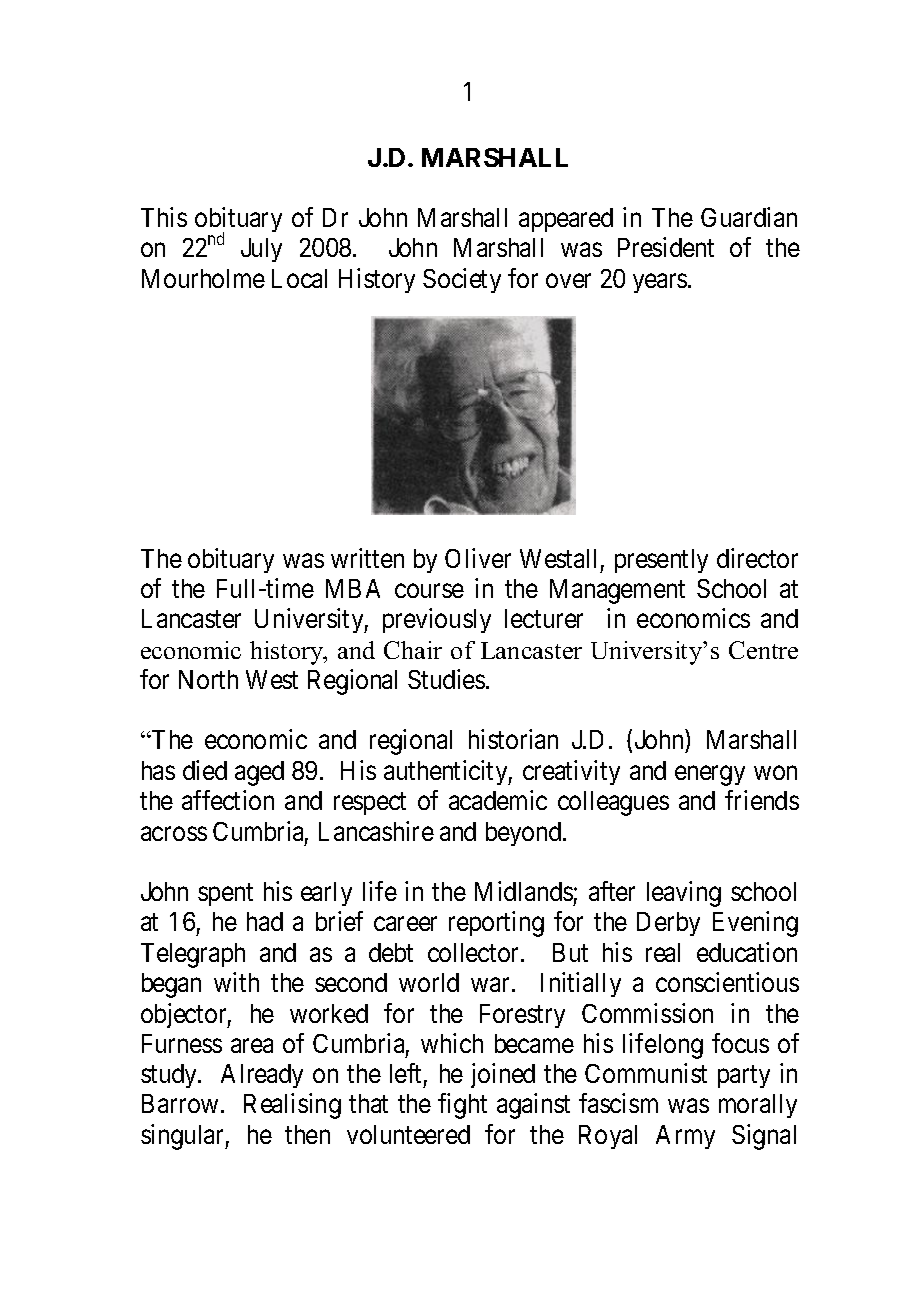  I want to click on Oliver, so click(478, 558).
